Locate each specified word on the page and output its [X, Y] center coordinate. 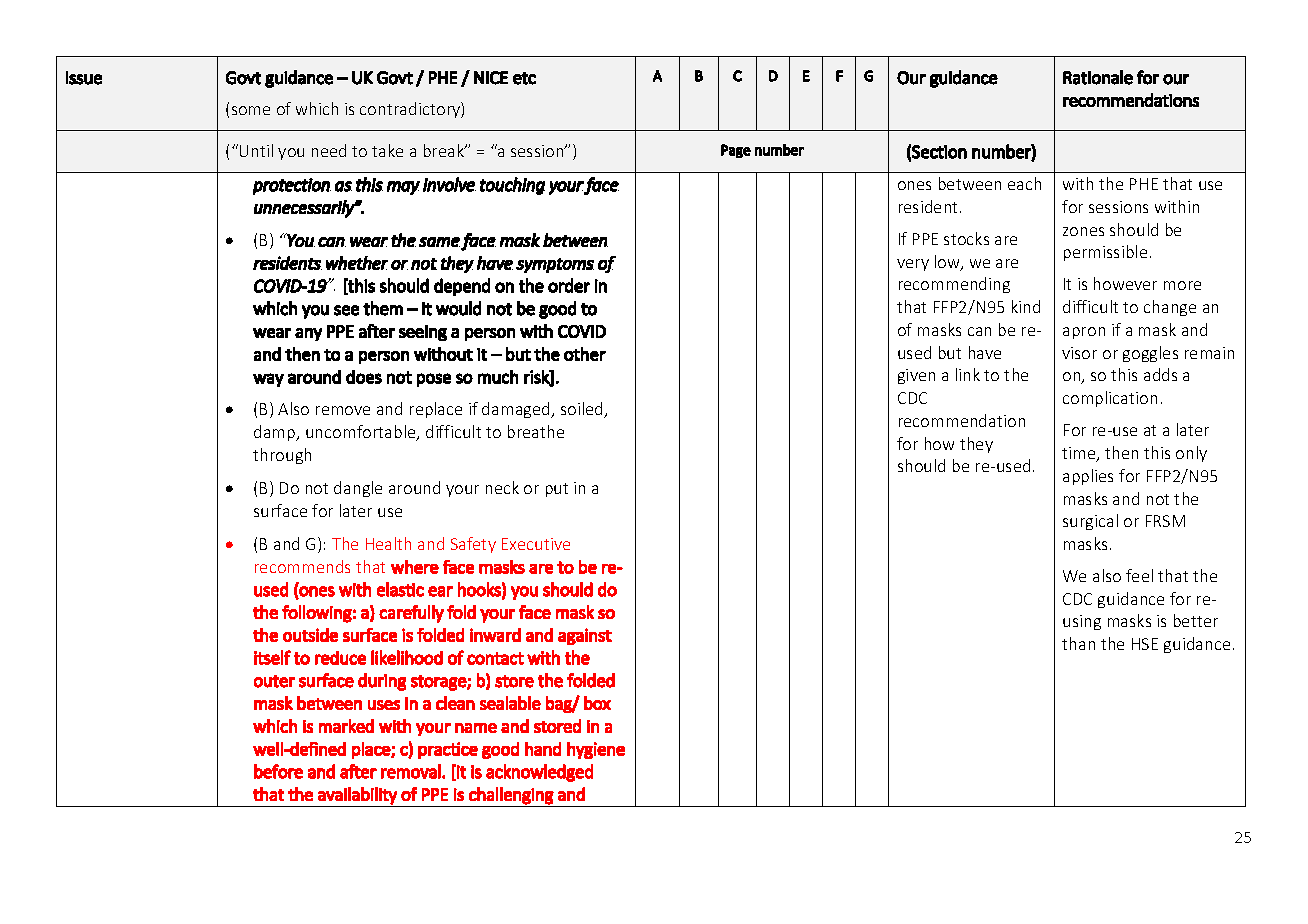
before [278, 771]
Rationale [1098, 77]
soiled [583, 410]
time [1080, 454]
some [251, 110]
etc [524, 78]
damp [276, 433]
